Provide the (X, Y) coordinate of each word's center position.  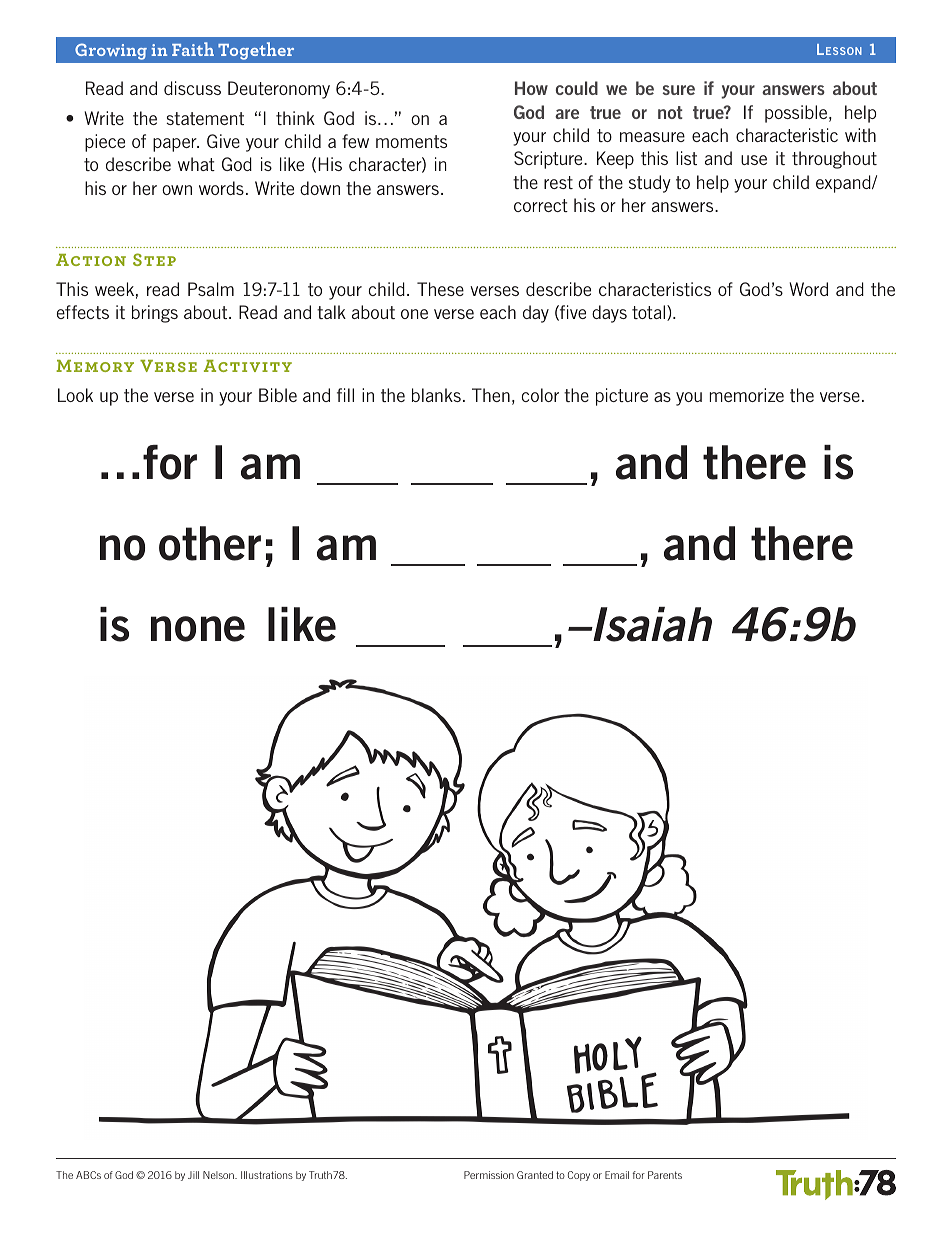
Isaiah (651, 624)
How (531, 88)
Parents (665, 1175)
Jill (193, 1175)
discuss (192, 88)
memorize (747, 395)
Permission (489, 1175)
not (670, 112)
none (198, 629)
